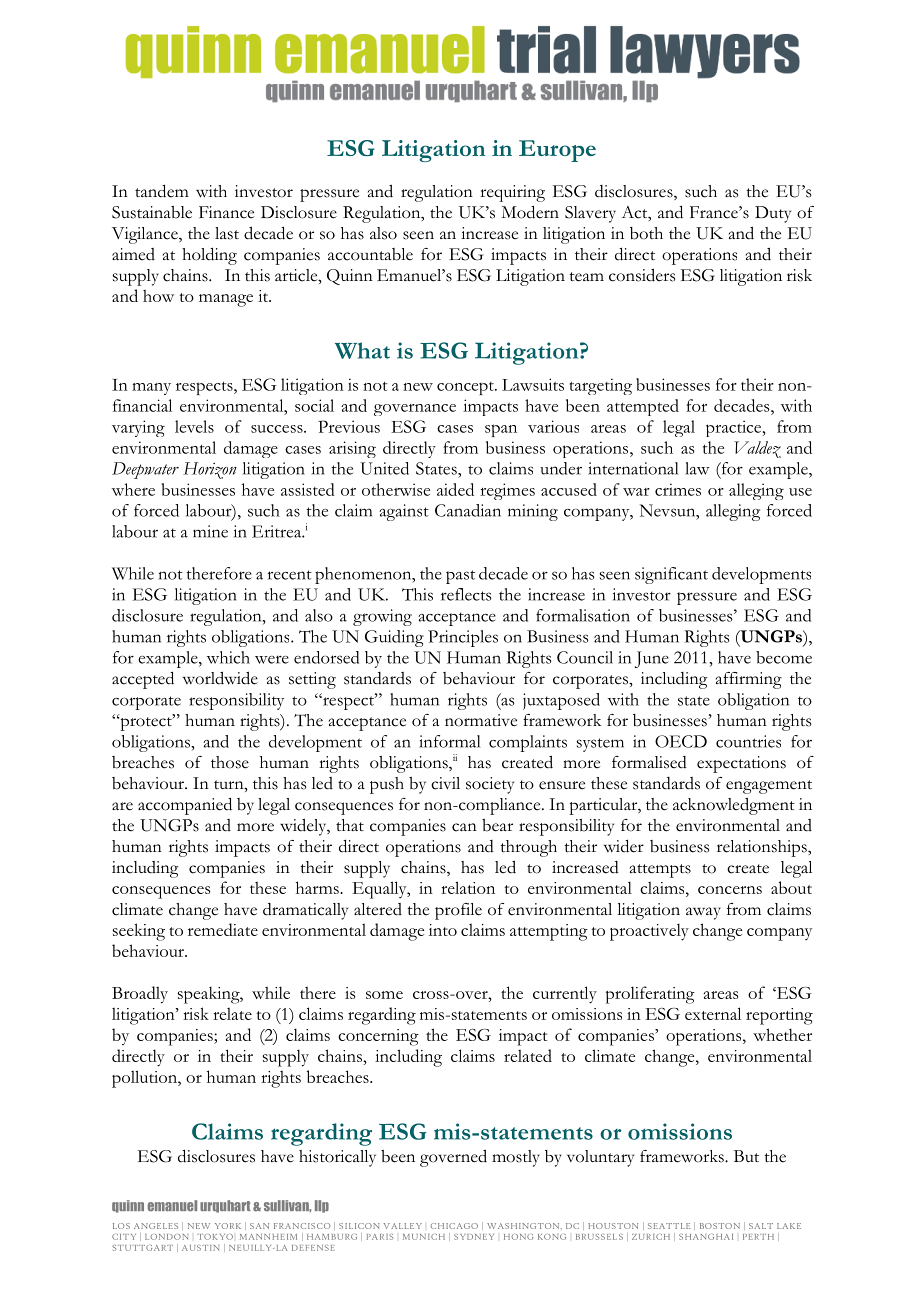 The height and width of the page is (1308, 924). What do you see at coordinates (735, 428) in the page?
I see `practice` at bounding box center [735, 428].
